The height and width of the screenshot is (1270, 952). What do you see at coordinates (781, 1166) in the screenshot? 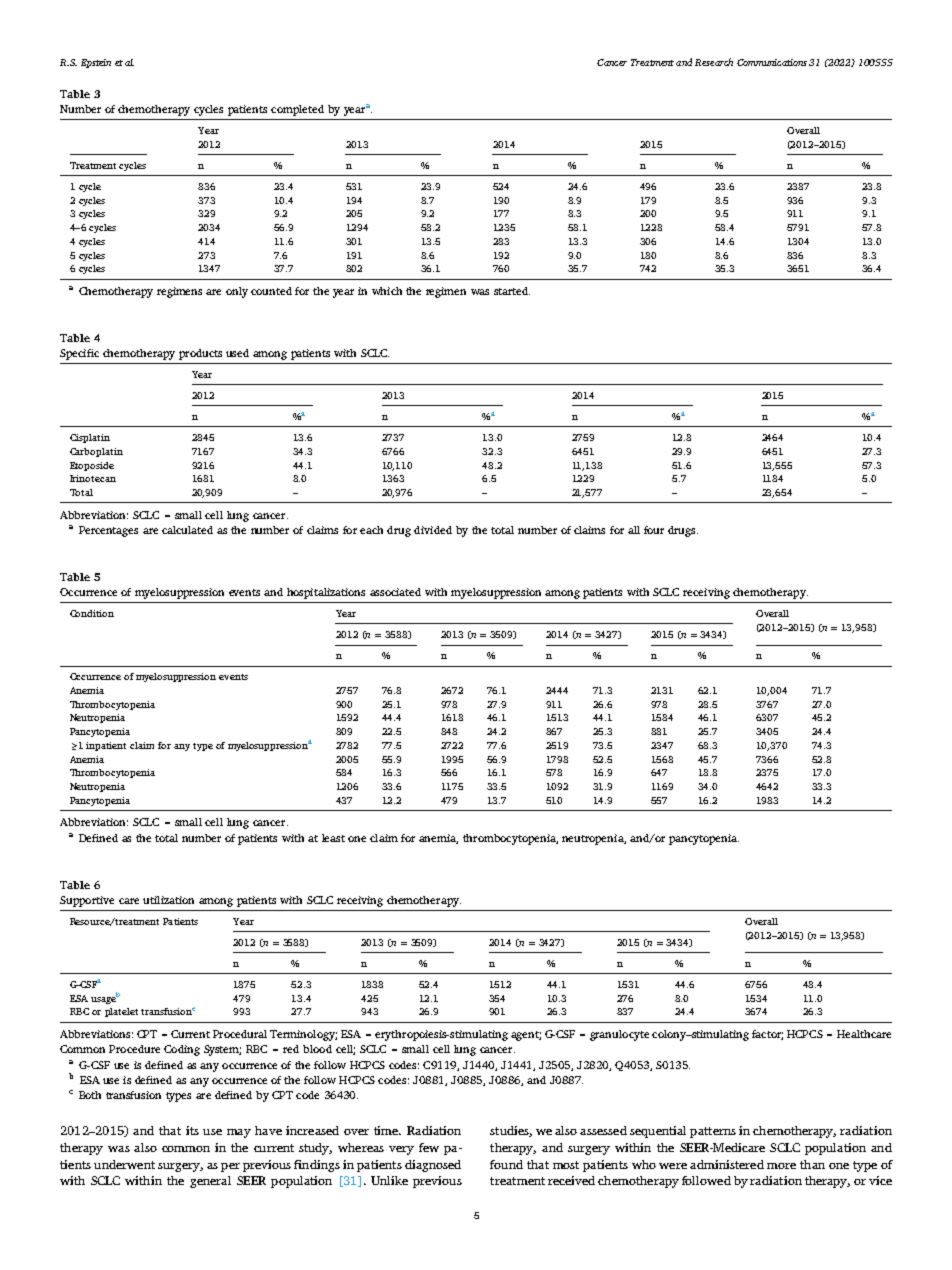
I see `more` at bounding box center [781, 1166].
